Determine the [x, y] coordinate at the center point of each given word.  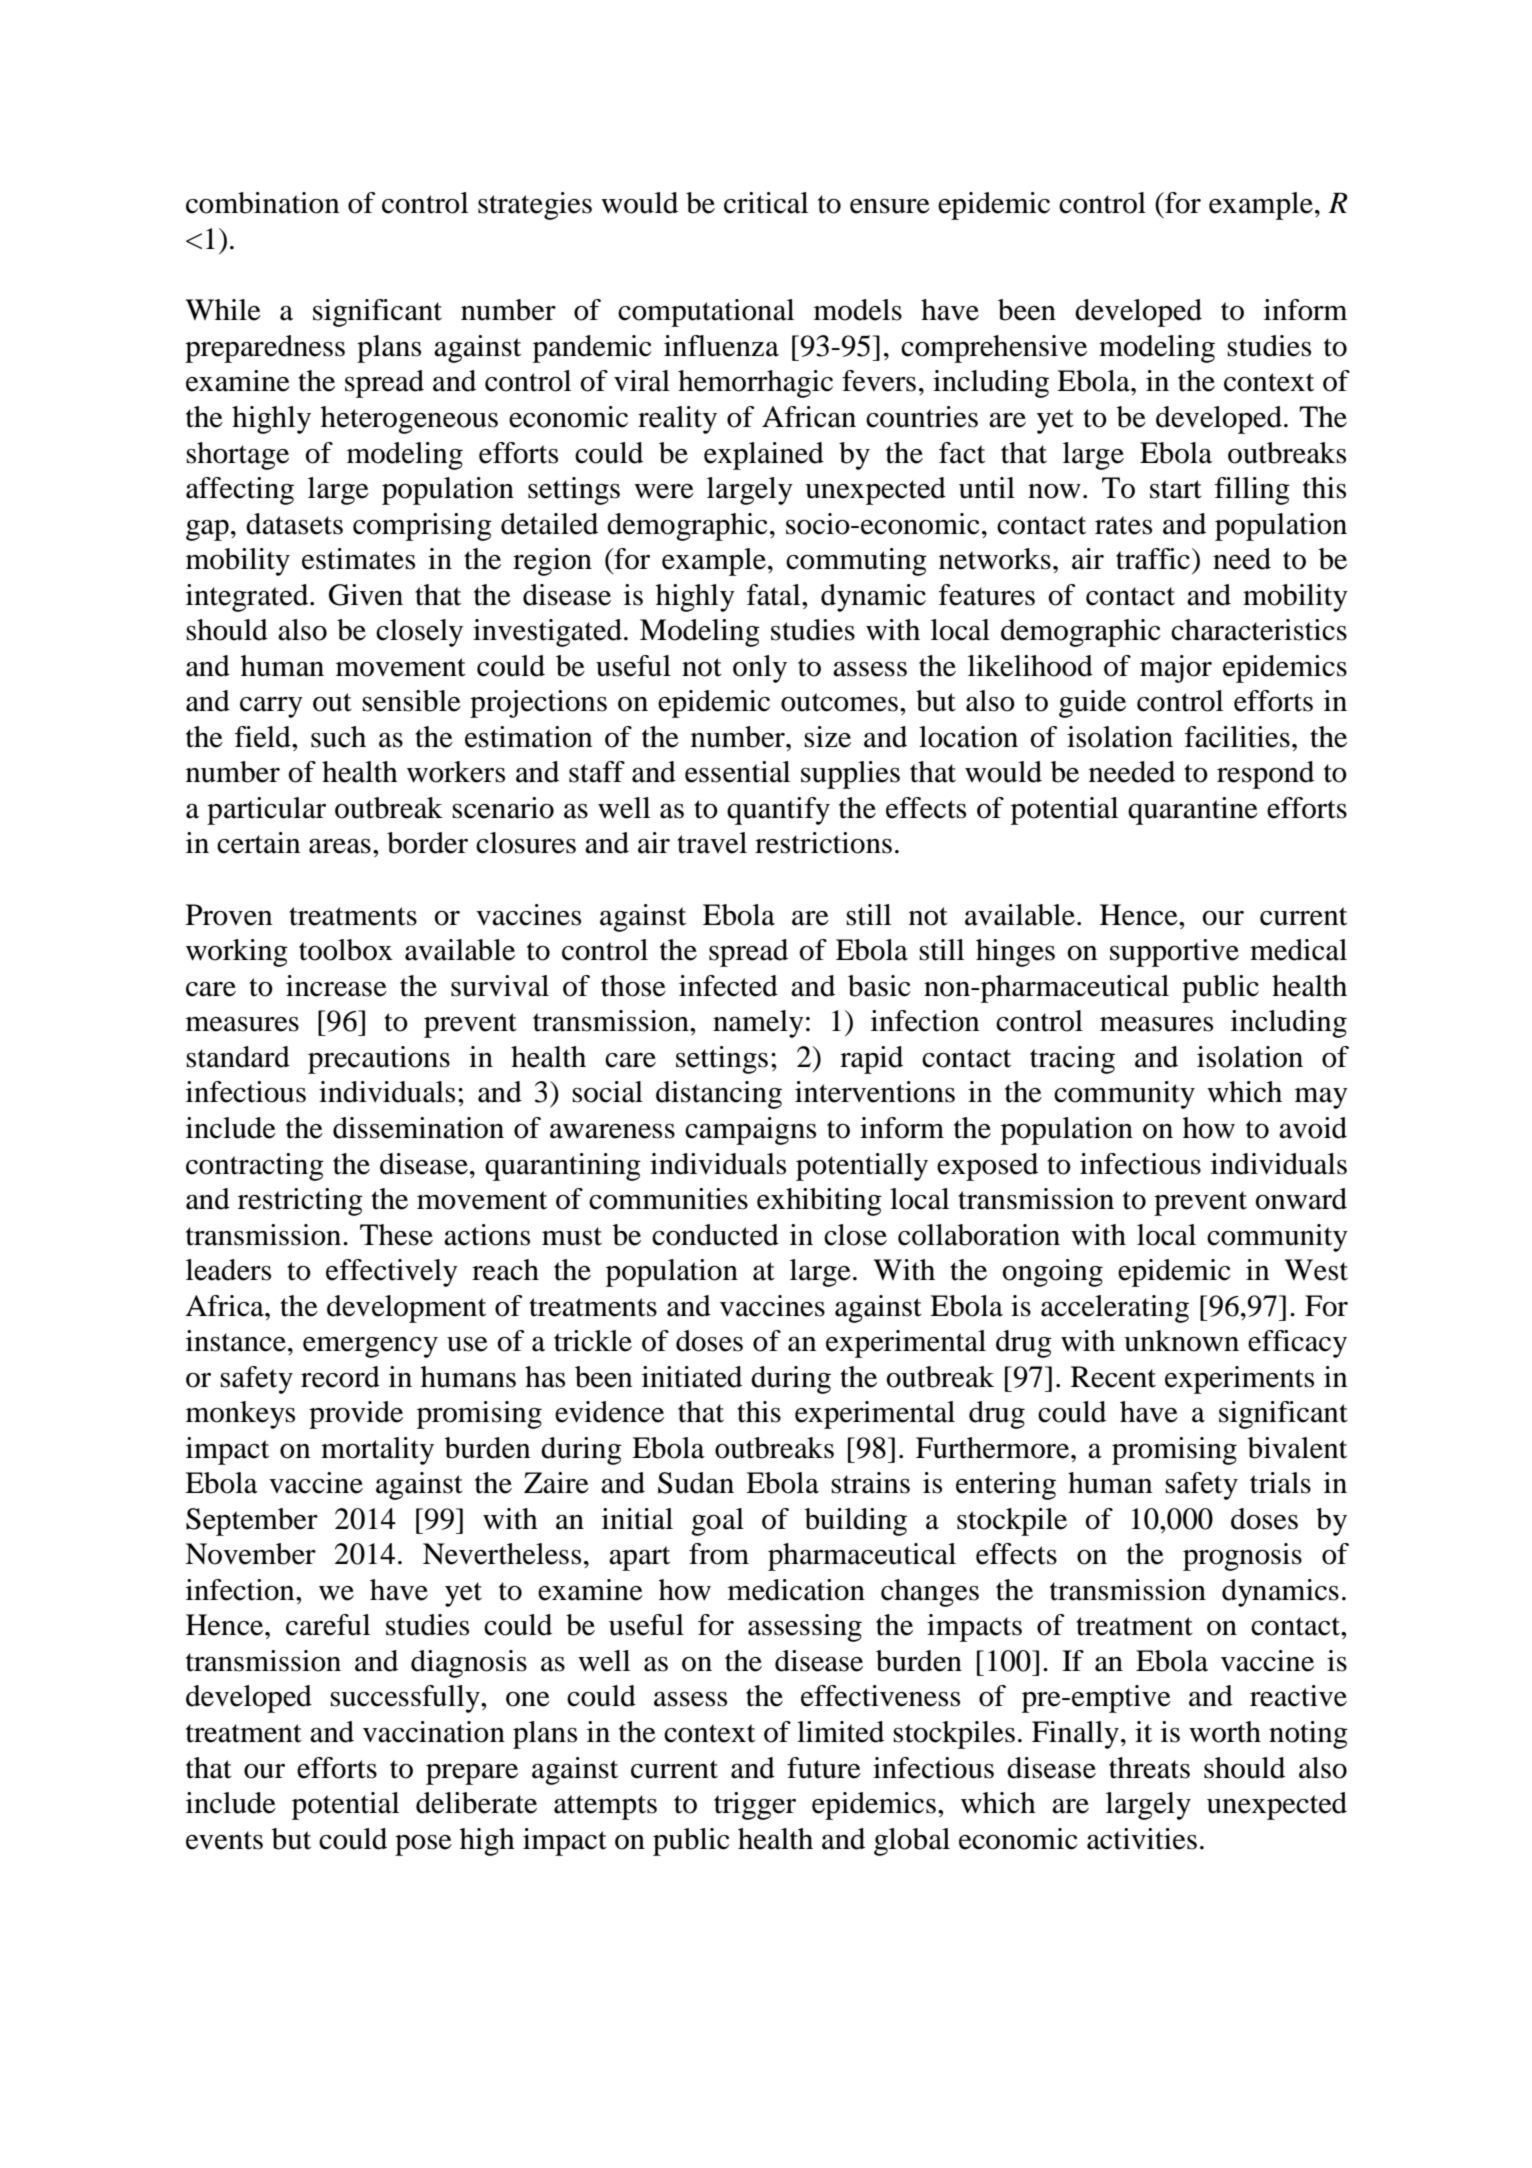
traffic [1153, 559]
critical [766, 203]
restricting [300, 1202]
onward [1301, 1199]
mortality [377, 1451]
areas [340, 846]
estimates [358, 559]
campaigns [750, 1131]
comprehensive [994, 349]
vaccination [434, 1732]
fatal [775, 595]
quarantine [1193, 811]
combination [262, 203]
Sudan [696, 1483]
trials [1280, 1483]
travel [712, 843]
